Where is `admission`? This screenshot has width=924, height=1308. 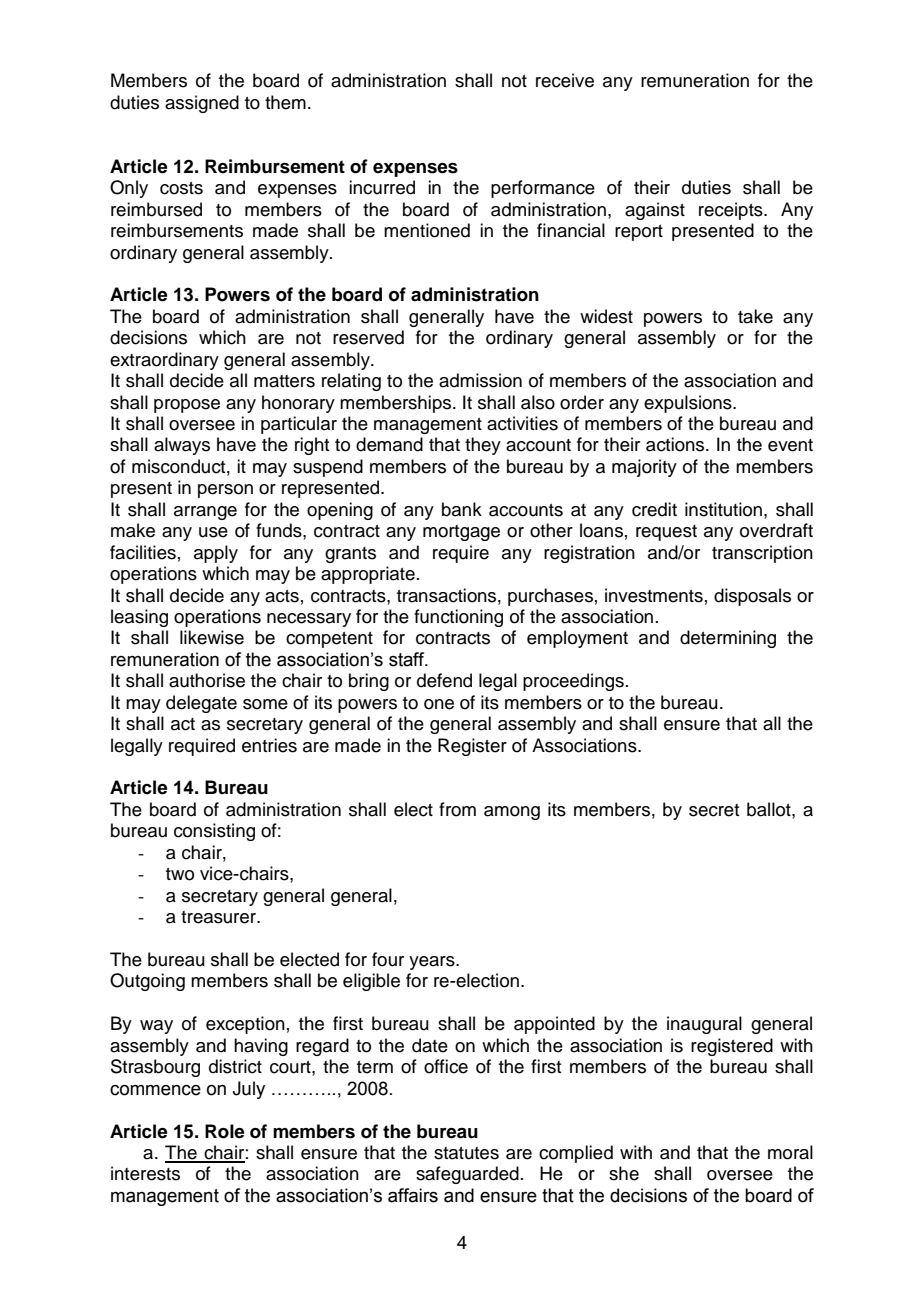
admission is located at coordinates (480, 380).
